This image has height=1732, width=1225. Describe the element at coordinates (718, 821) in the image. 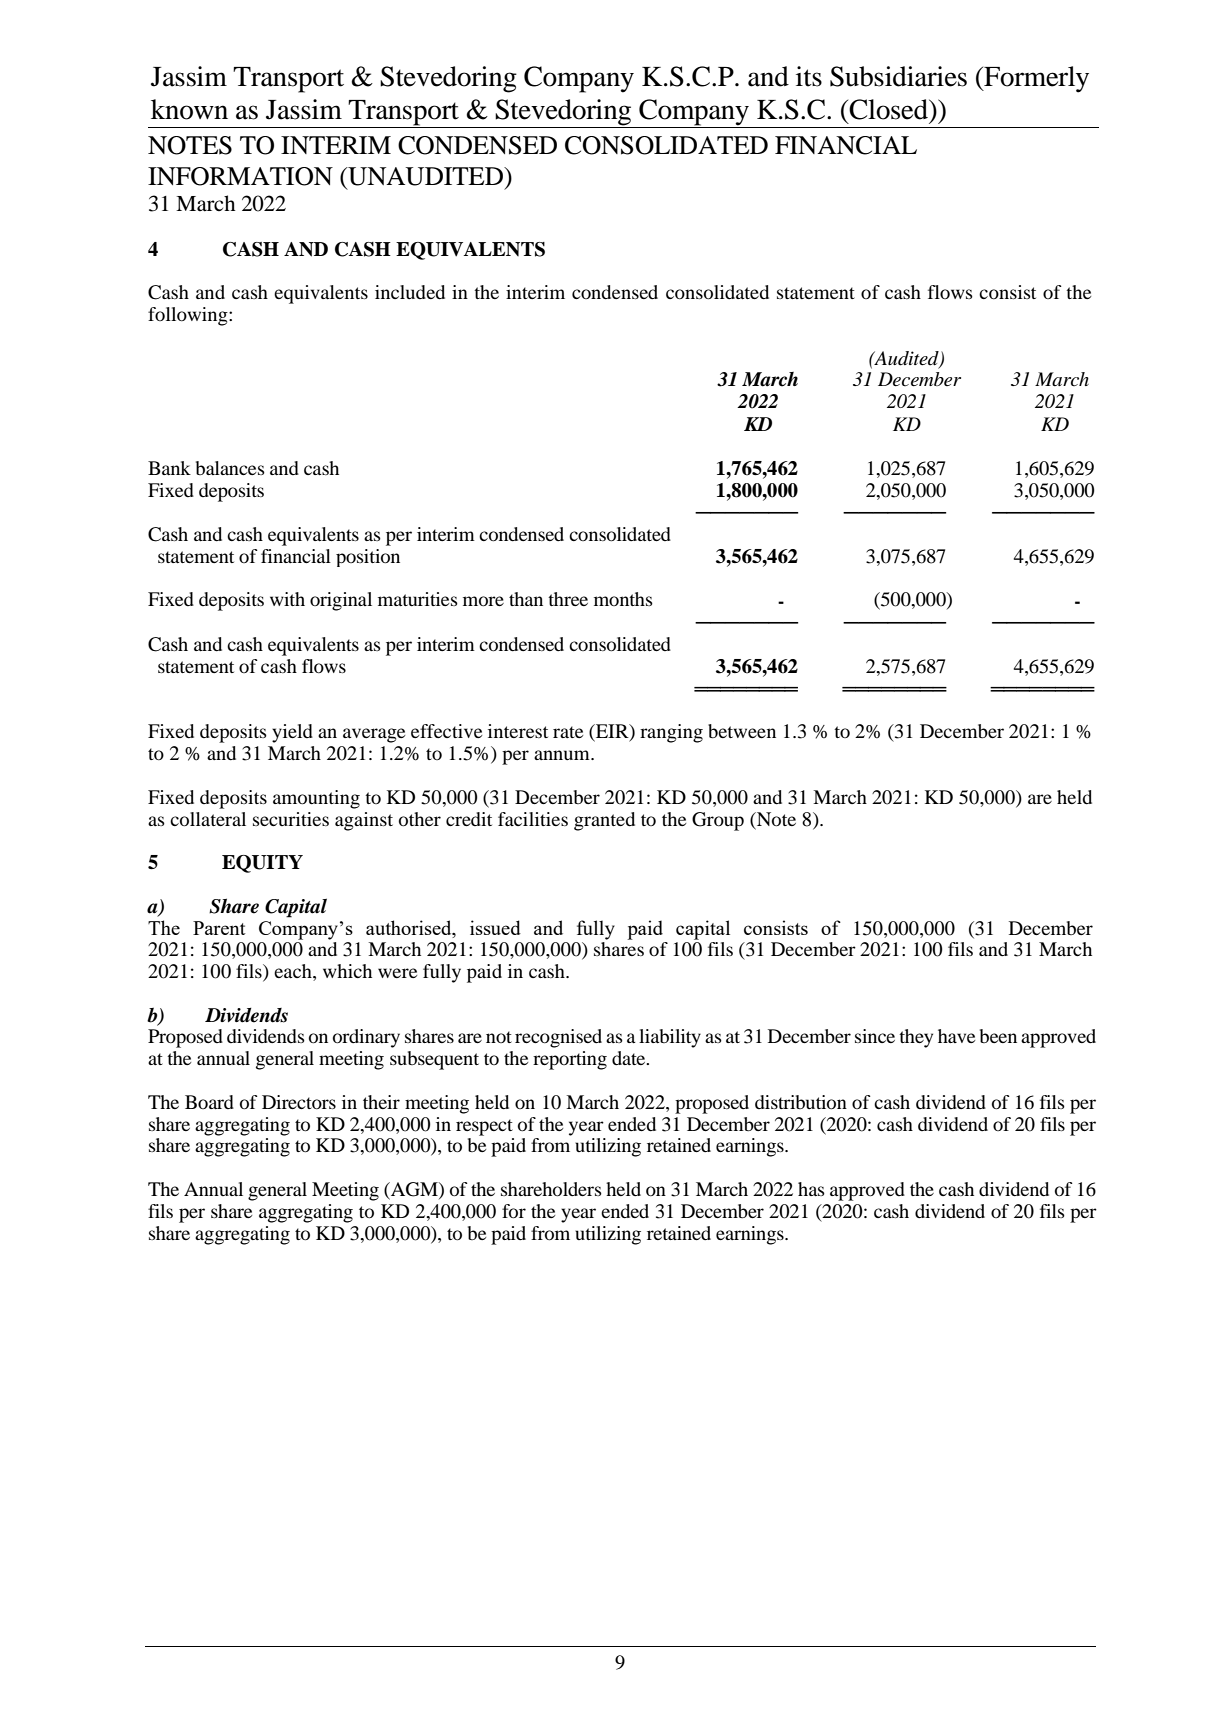

I see `Group` at that location.
